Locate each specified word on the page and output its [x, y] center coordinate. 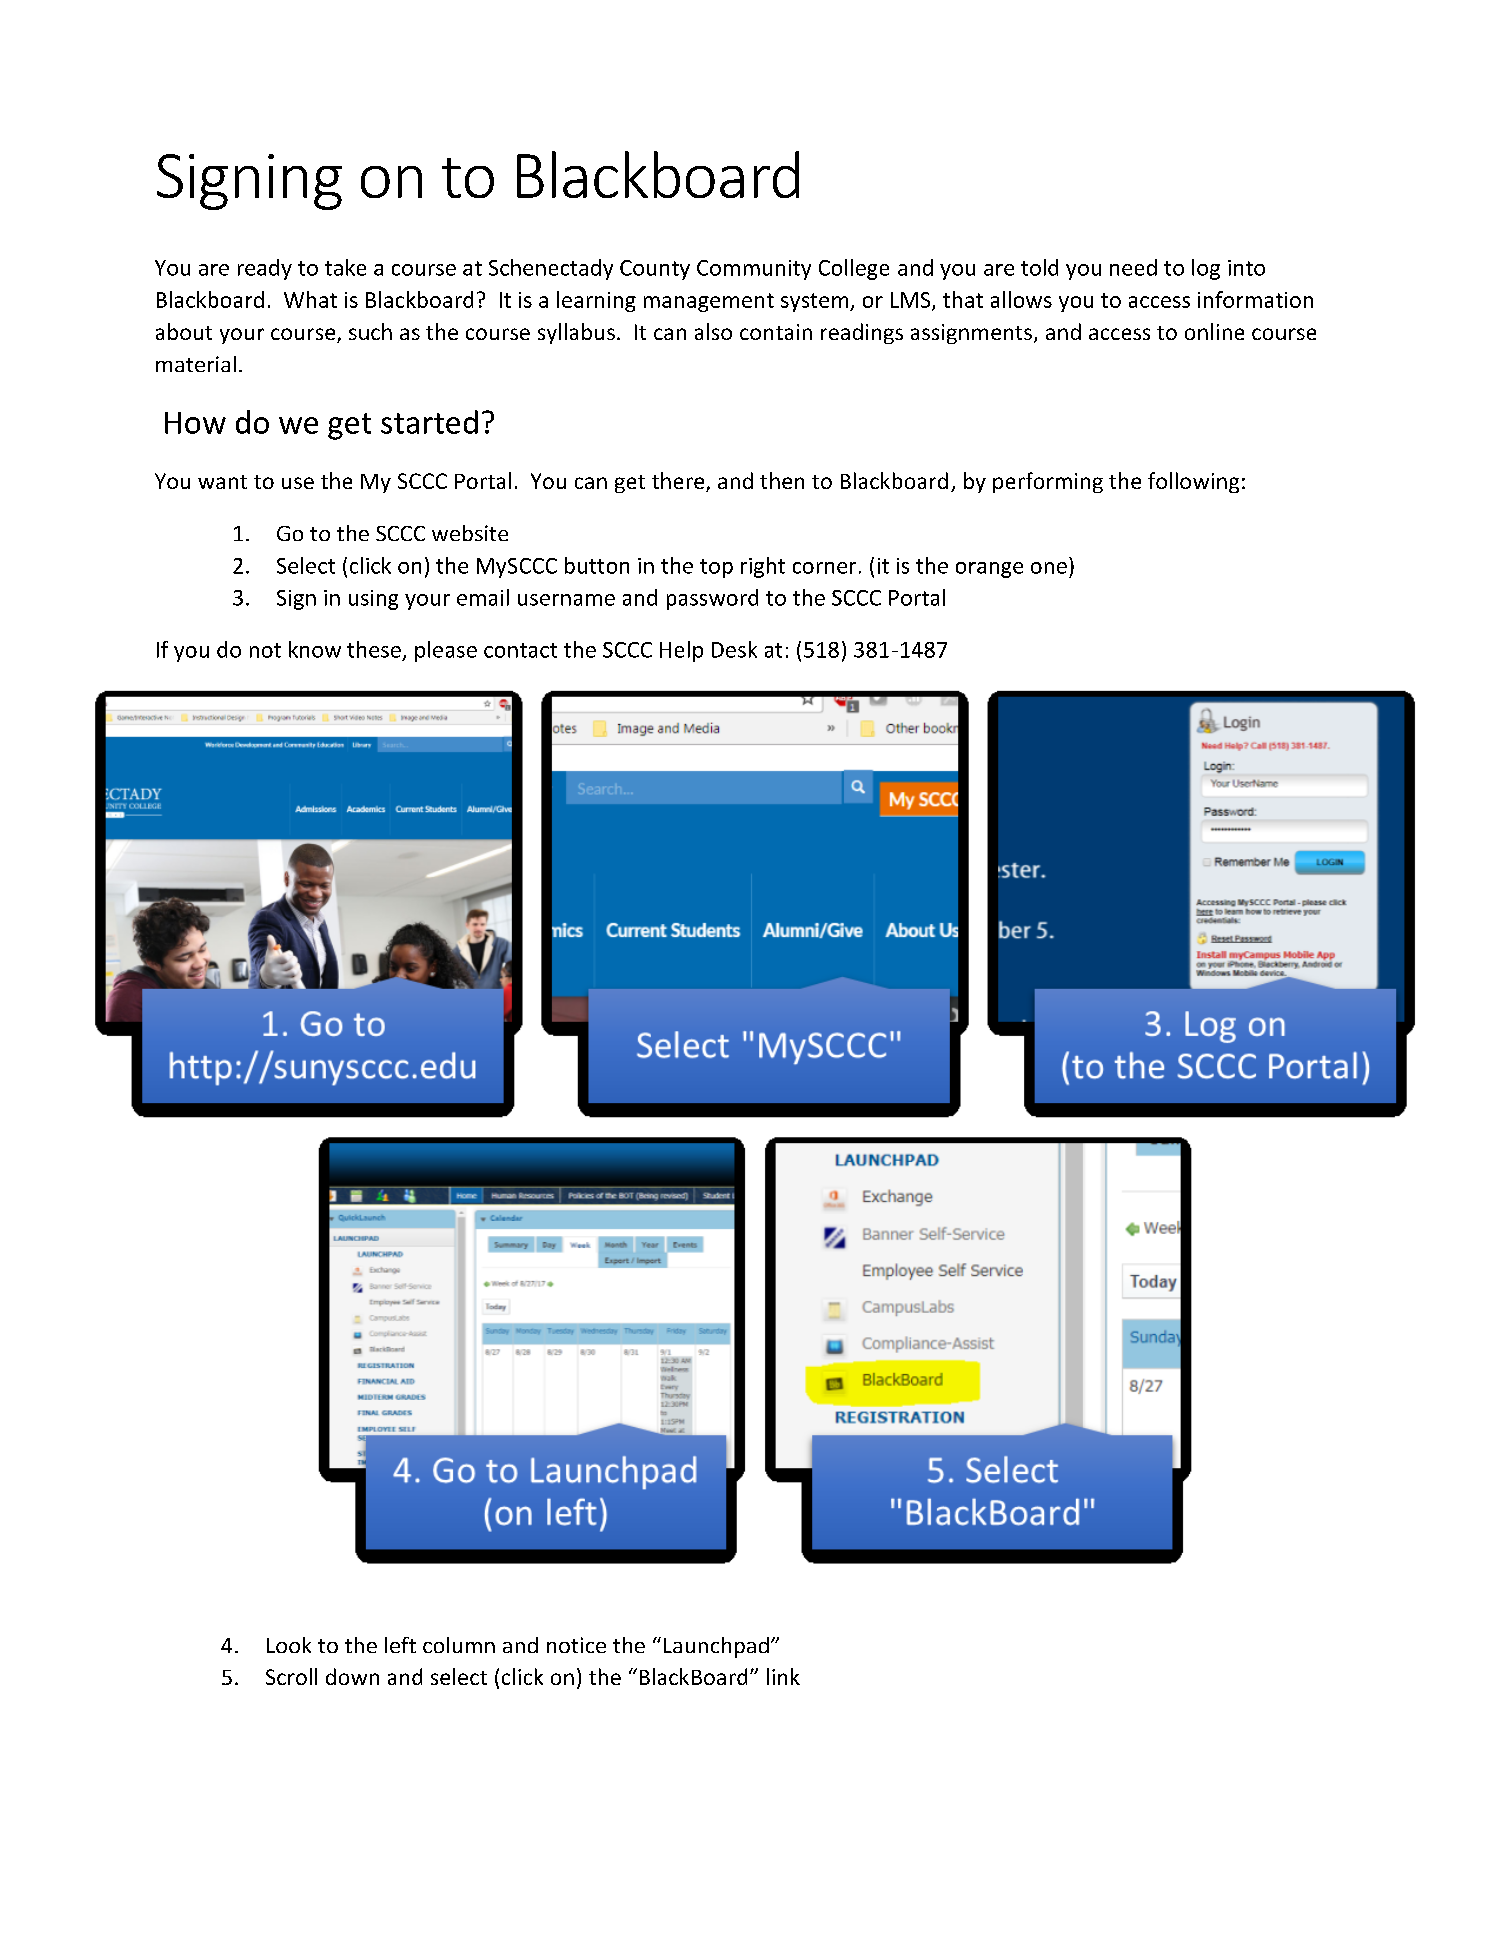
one [1049, 568]
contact [520, 650]
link [783, 1676]
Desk [734, 649]
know [315, 649]
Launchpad [716, 1647]
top [716, 568]
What [310, 299]
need [1133, 267]
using [373, 600]
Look [289, 1645]
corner [824, 568]
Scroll [291, 1676]
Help [681, 651]
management [709, 302]
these [374, 649]
